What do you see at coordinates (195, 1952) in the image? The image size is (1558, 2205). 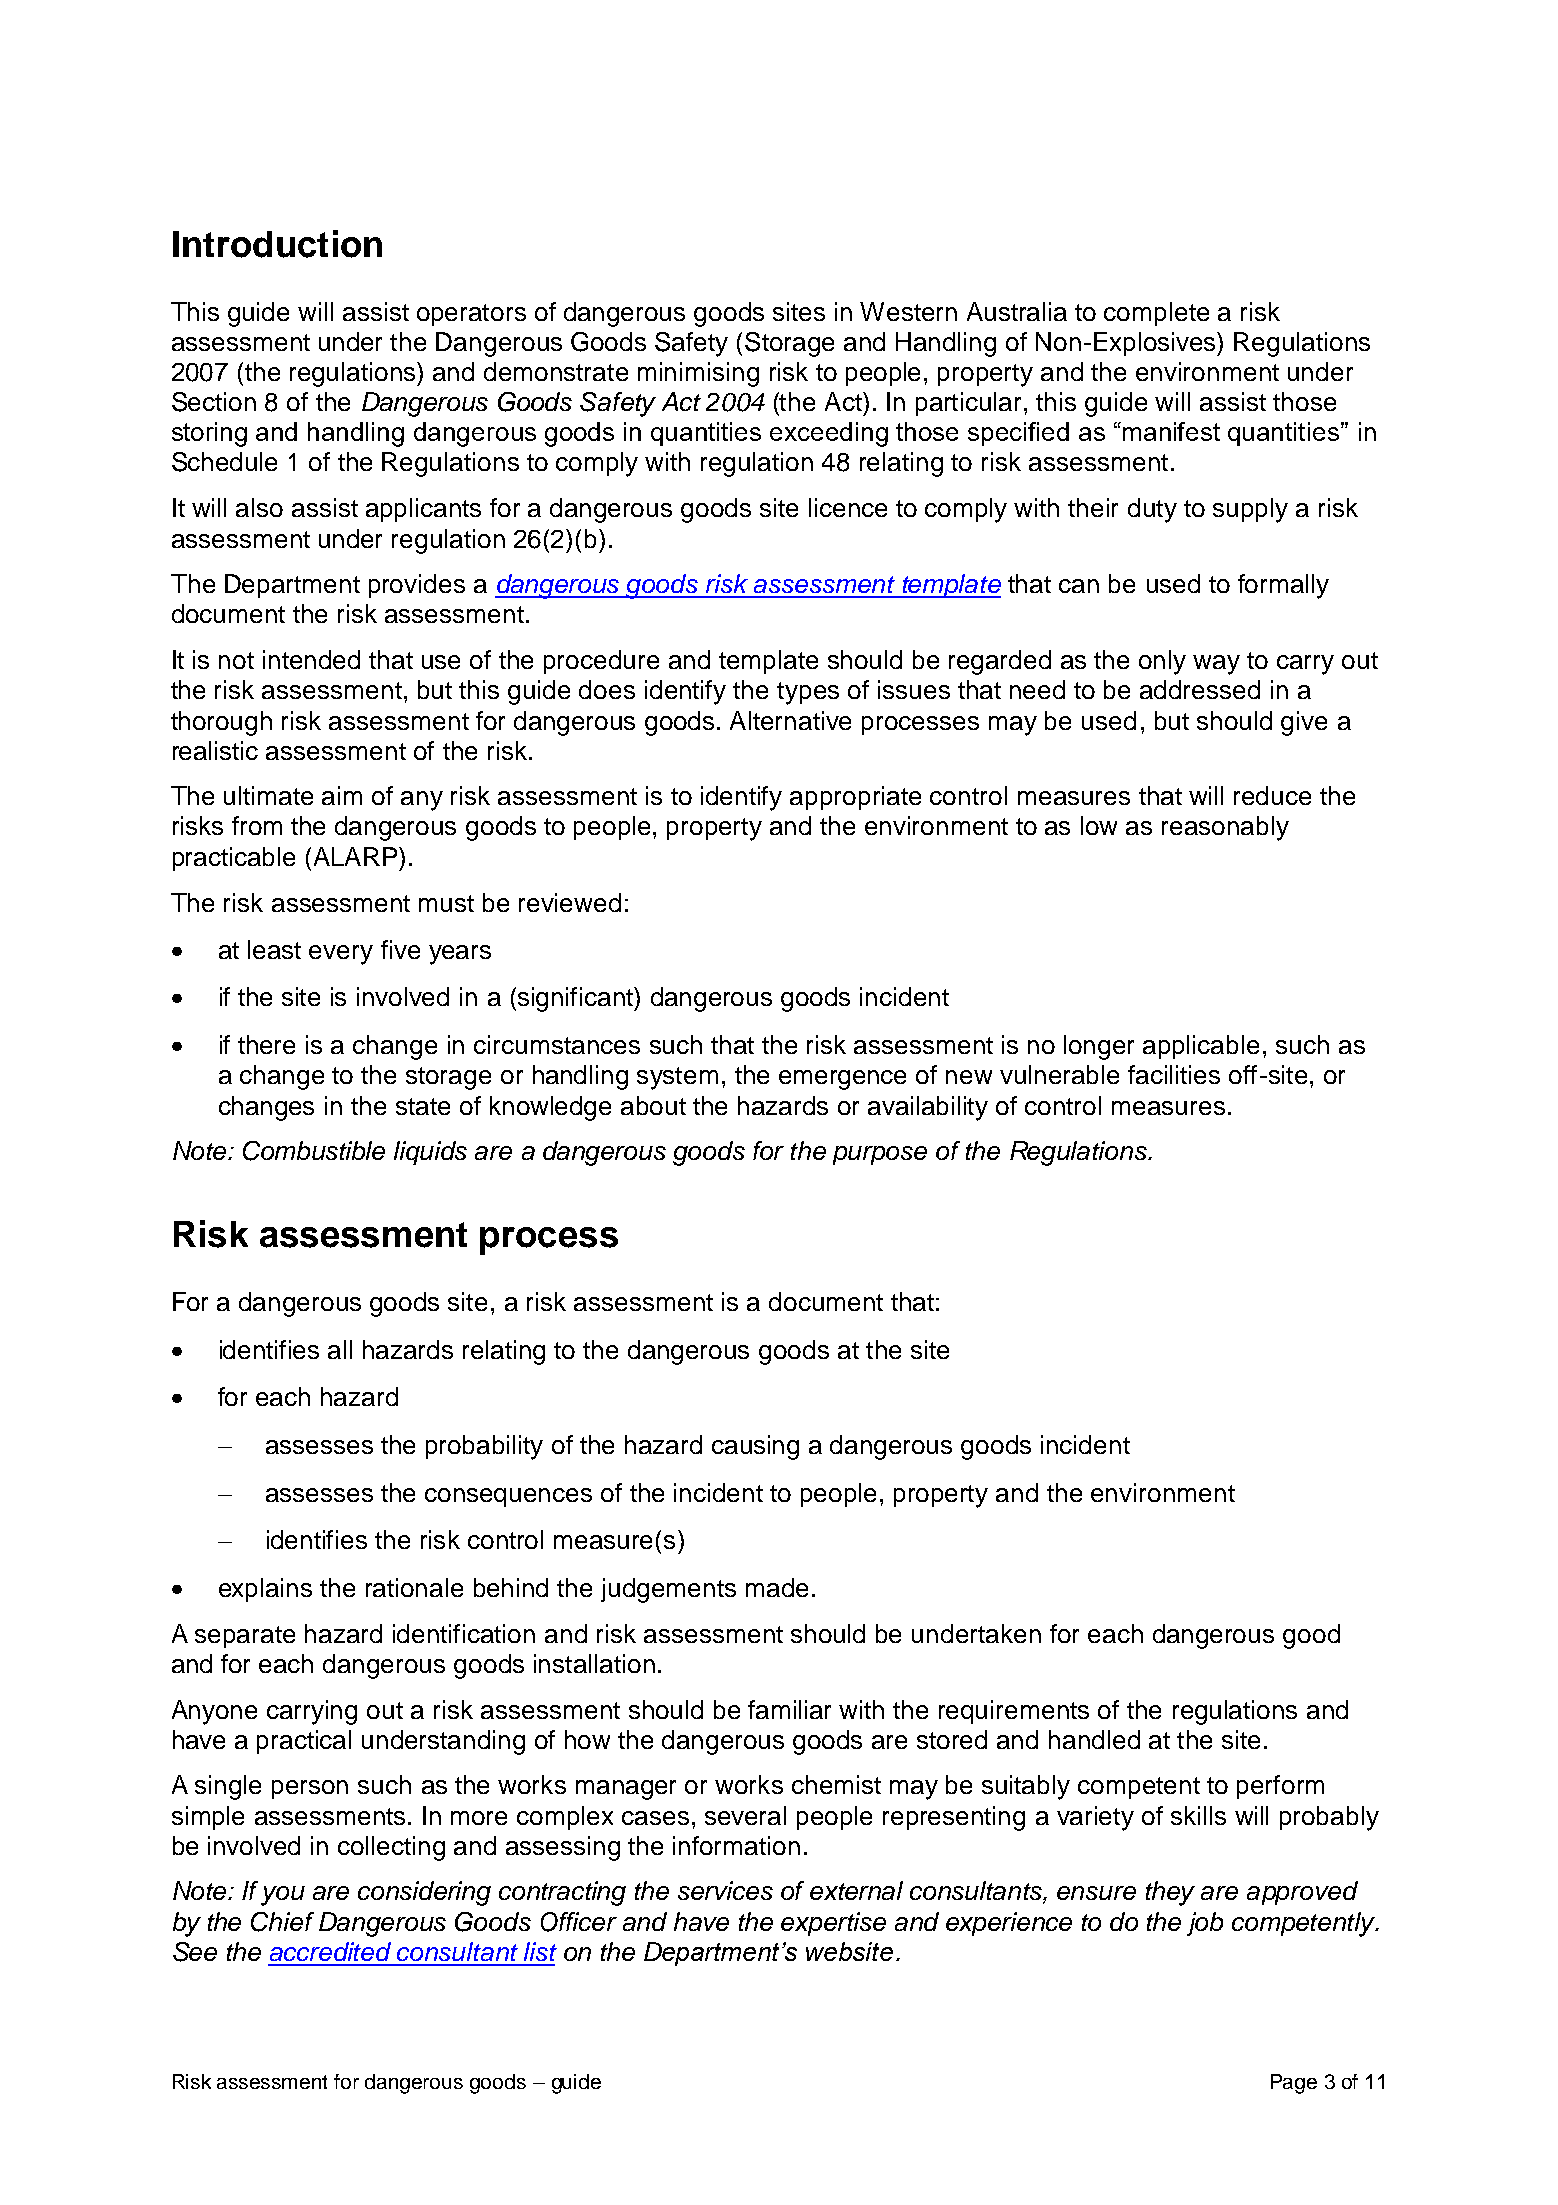 I see `See` at bounding box center [195, 1952].
